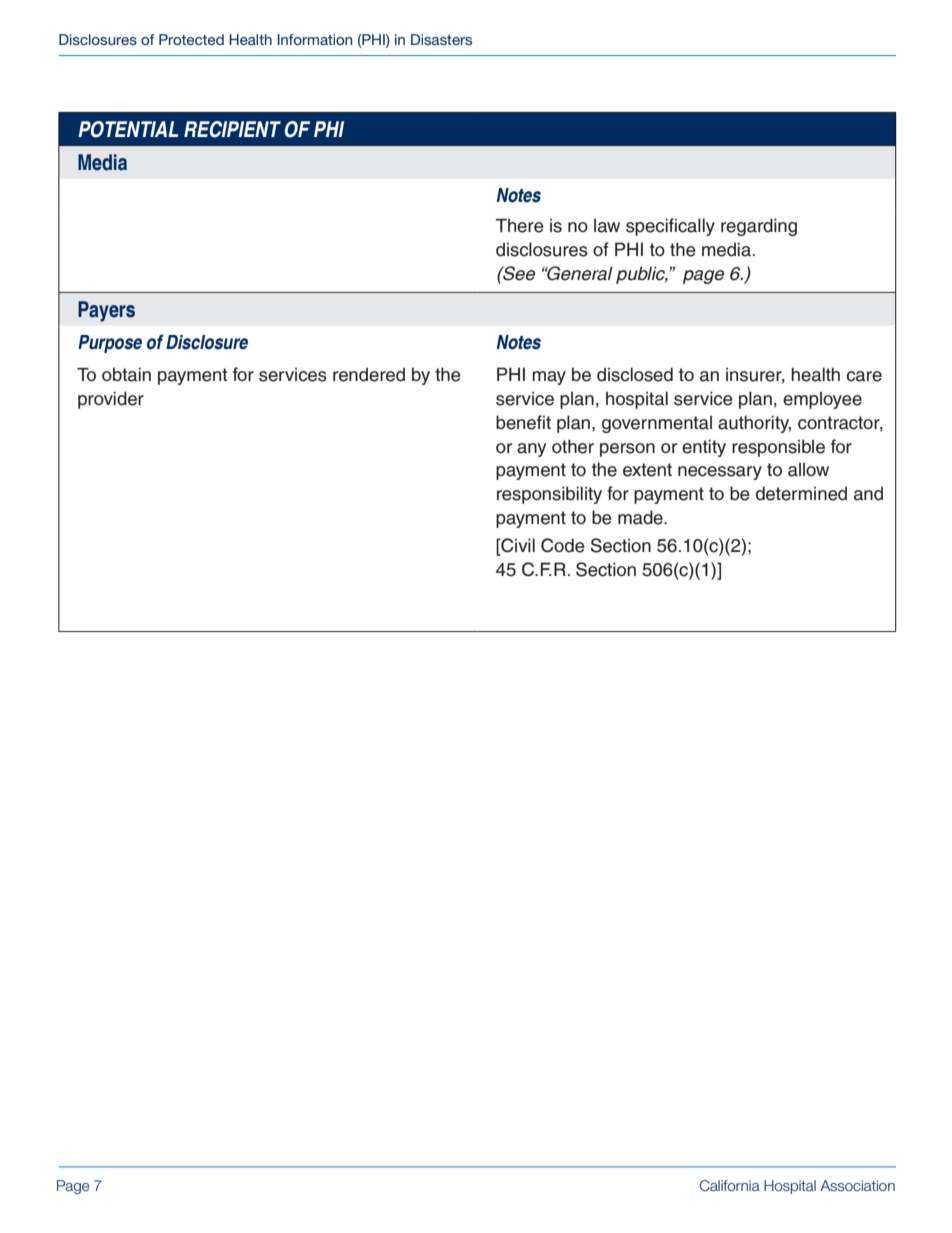 Image resolution: width=952 pixels, height=1233 pixels. I want to click on regarding, so click(759, 227).
